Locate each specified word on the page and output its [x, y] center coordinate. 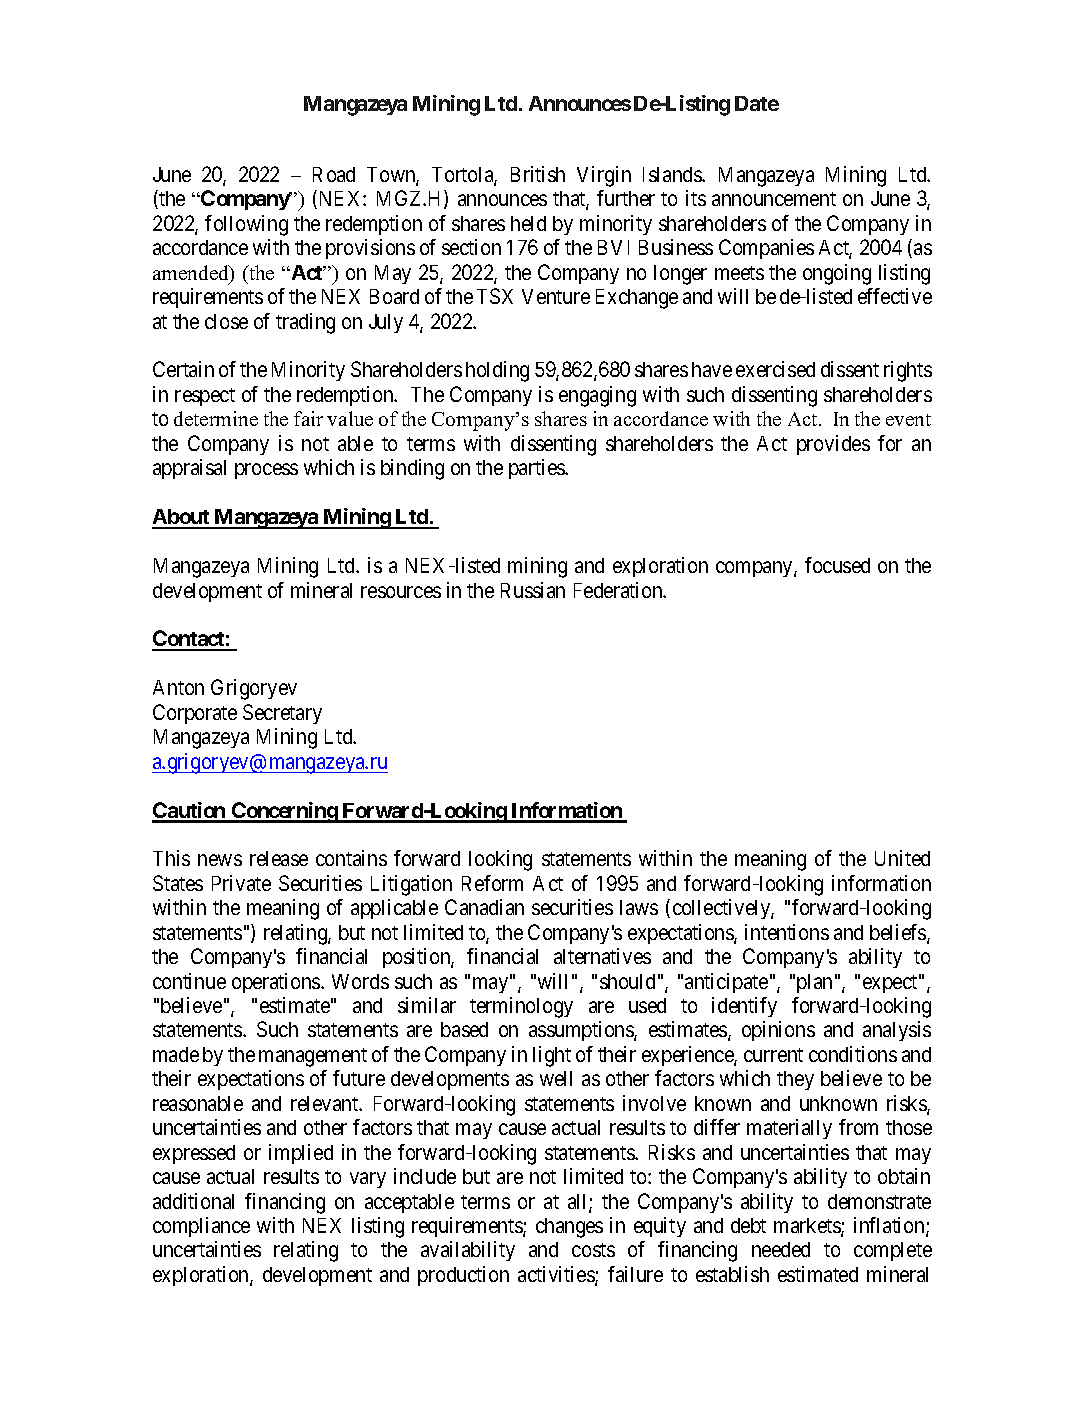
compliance [201, 1227]
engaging [597, 396]
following [246, 225]
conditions [853, 1054]
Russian [533, 590]
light [552, 1056]
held [528, 223]
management [313, 1057]
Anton [178, 687]
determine [216, 418]
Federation [619, 590]
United [902, 858]
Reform [492, 883]
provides [833, 445]
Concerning [284, 812]
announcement [774, 199]
